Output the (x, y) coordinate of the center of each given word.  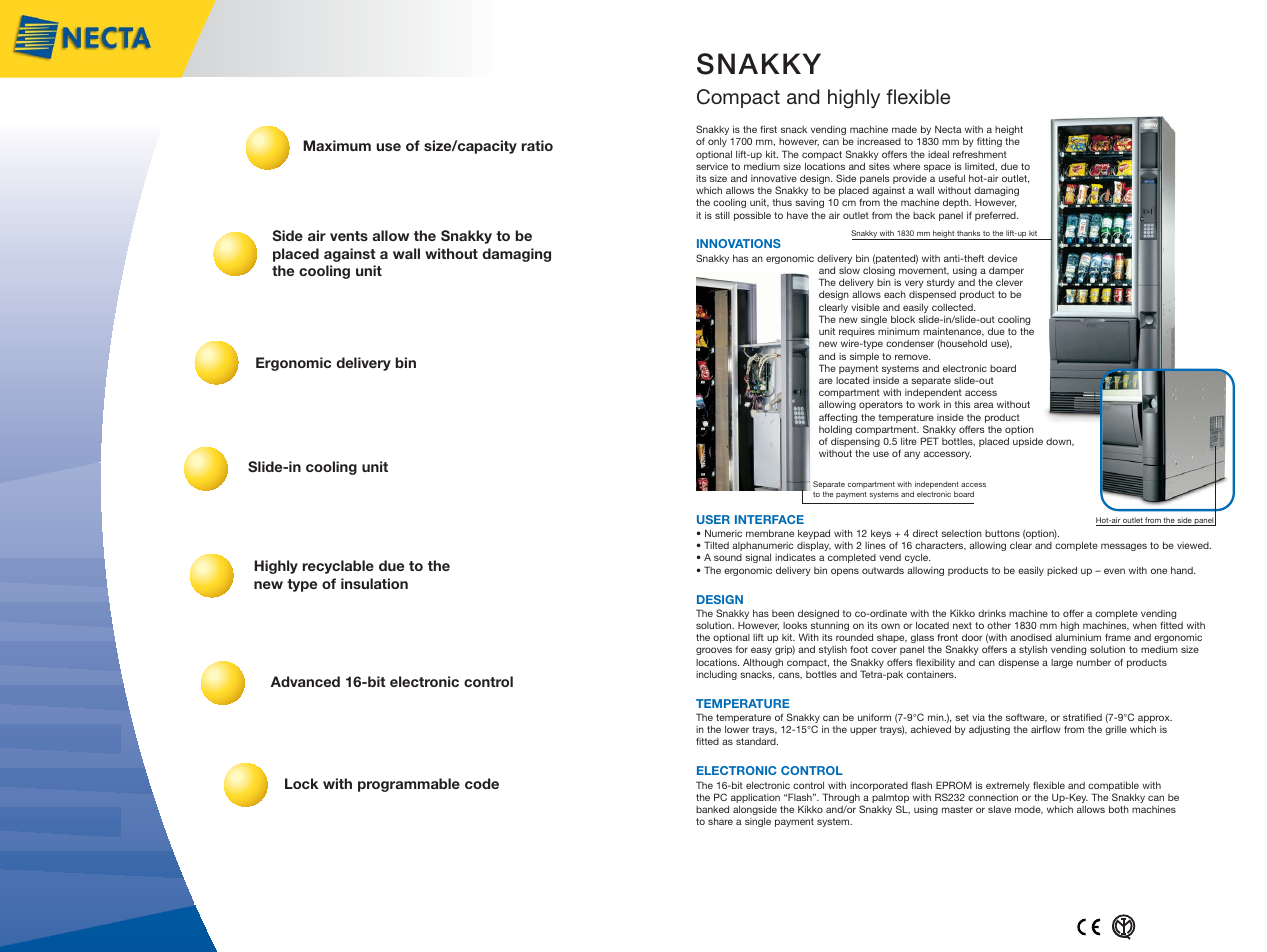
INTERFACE (769, 519)
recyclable (338, 567)
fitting (989, 142)
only (717, 142)
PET (930, 441)
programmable (409, 785)
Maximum (337, 145)
